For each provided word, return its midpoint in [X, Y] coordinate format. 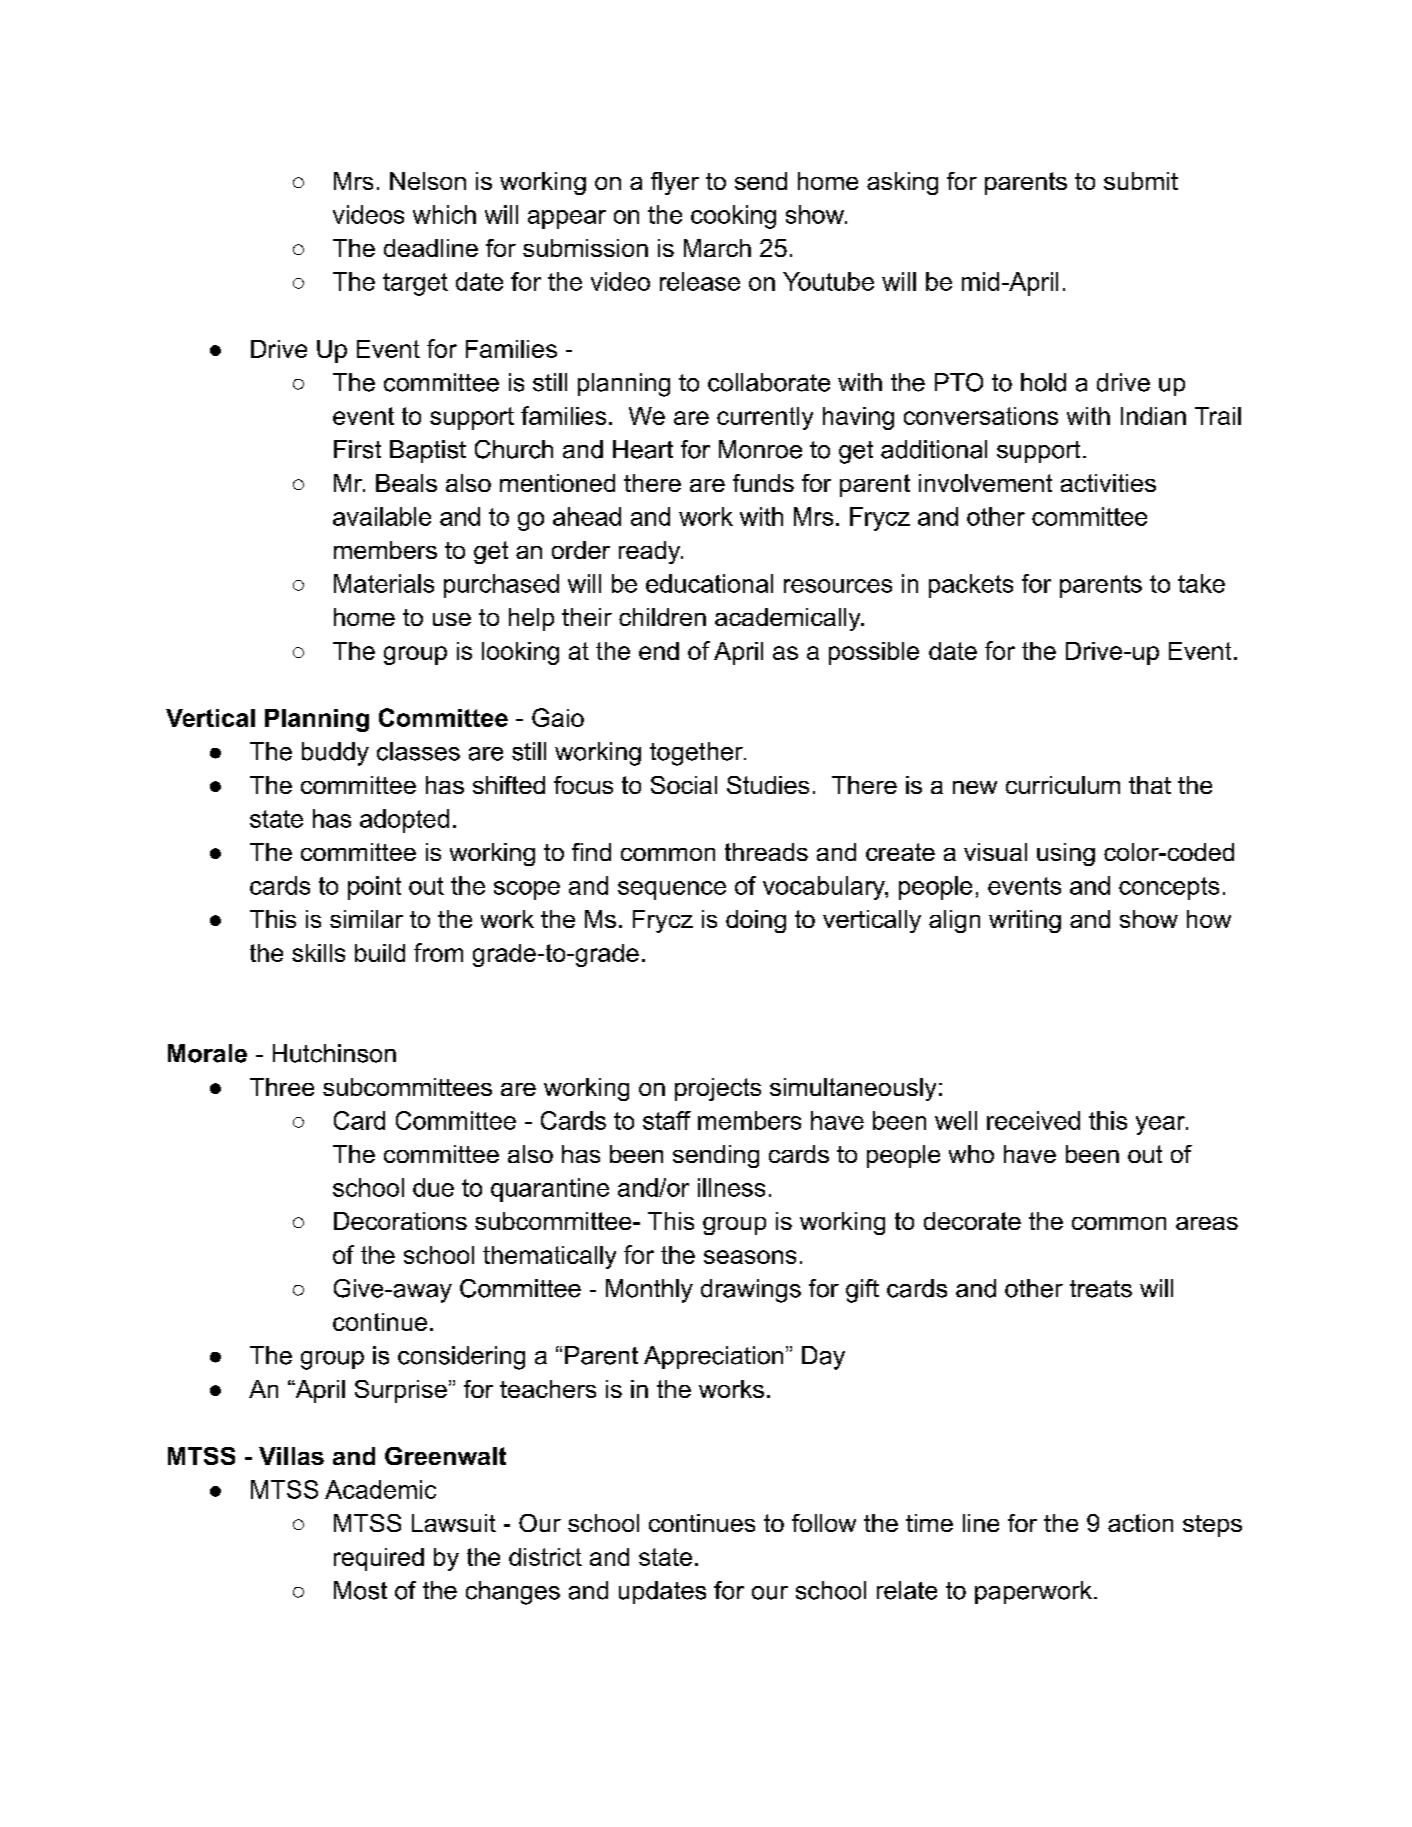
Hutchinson [334, 1053]
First [357, 449]
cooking [733, 217]
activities [1108, 483]
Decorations [400, 1221]
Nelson [428, 181]
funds [763, 483]
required [379, 1559]
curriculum [1063, 785]
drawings [751, 1291]
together [697, 754]
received [1033, 1120]
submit [1141, 181]
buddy [335, 754]
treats [1101, 1289]
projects [718, 1089]
